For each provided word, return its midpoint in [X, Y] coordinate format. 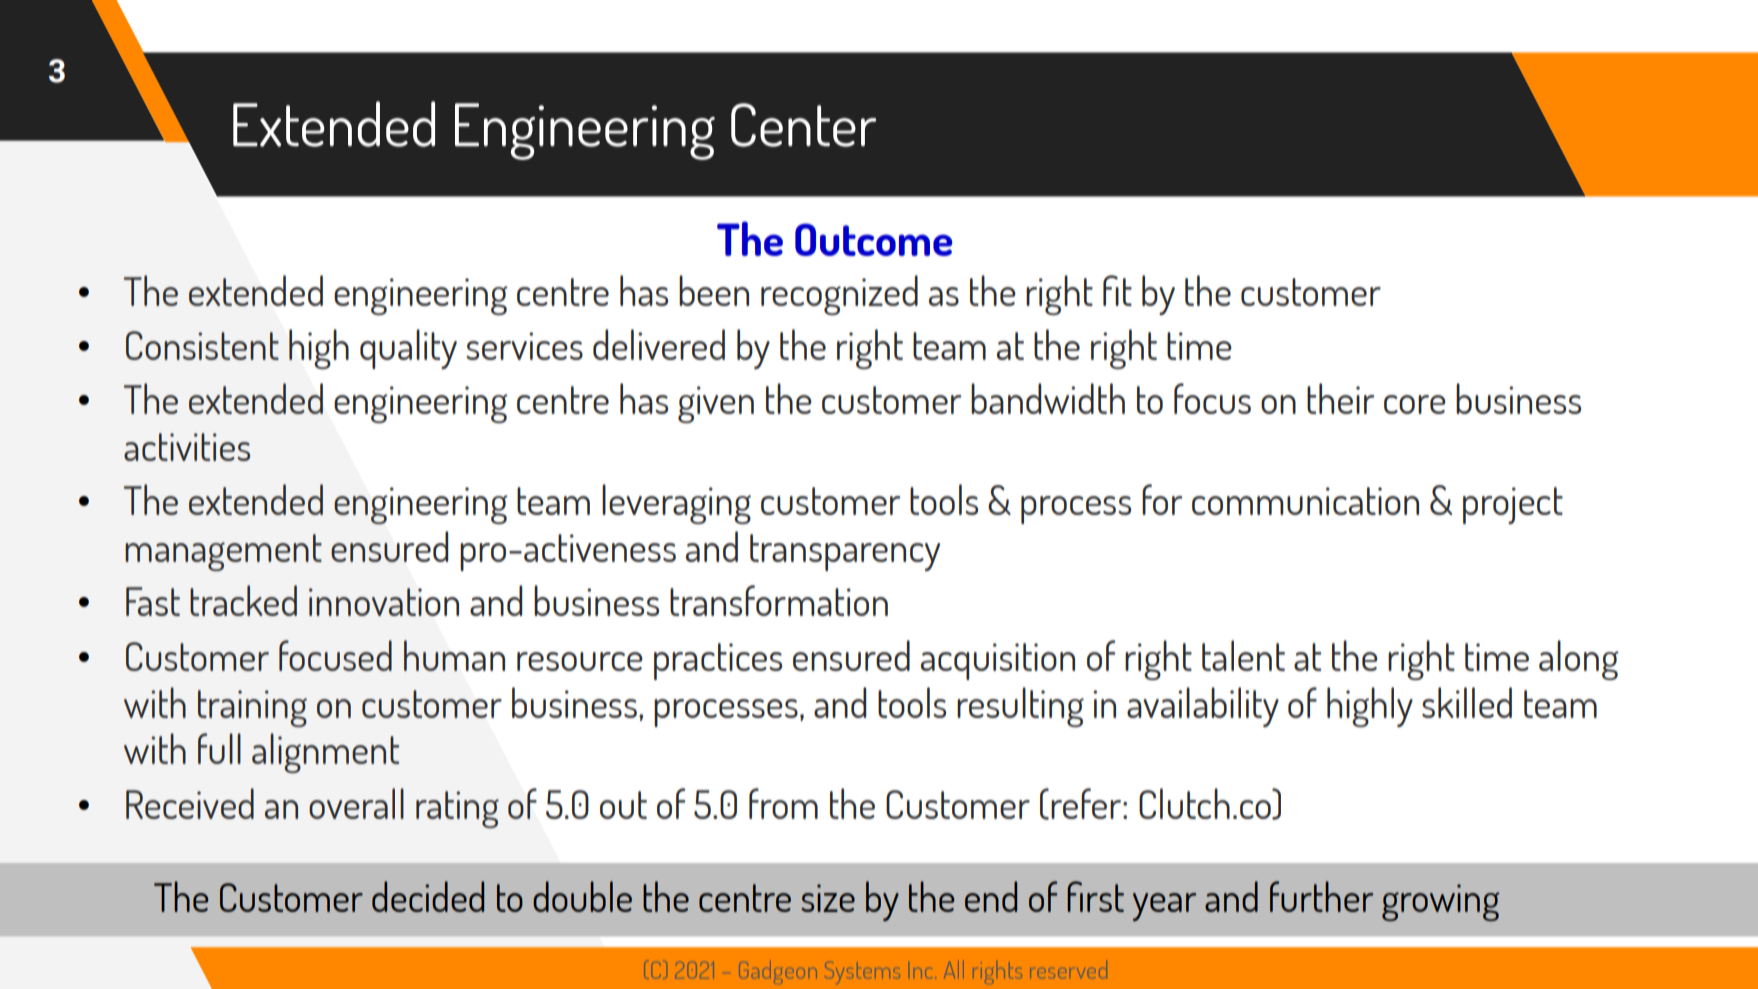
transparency [845, 552]
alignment [325, 753]
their [1340, 398]
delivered [659, 344]
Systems [862, 972]
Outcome [874, 239]
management [223, 552]
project [1513, 505]
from [783, 803]
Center [803, 125]
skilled [1467, 702]
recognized [839, 295]
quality [408, 349]
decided [428, 896]
